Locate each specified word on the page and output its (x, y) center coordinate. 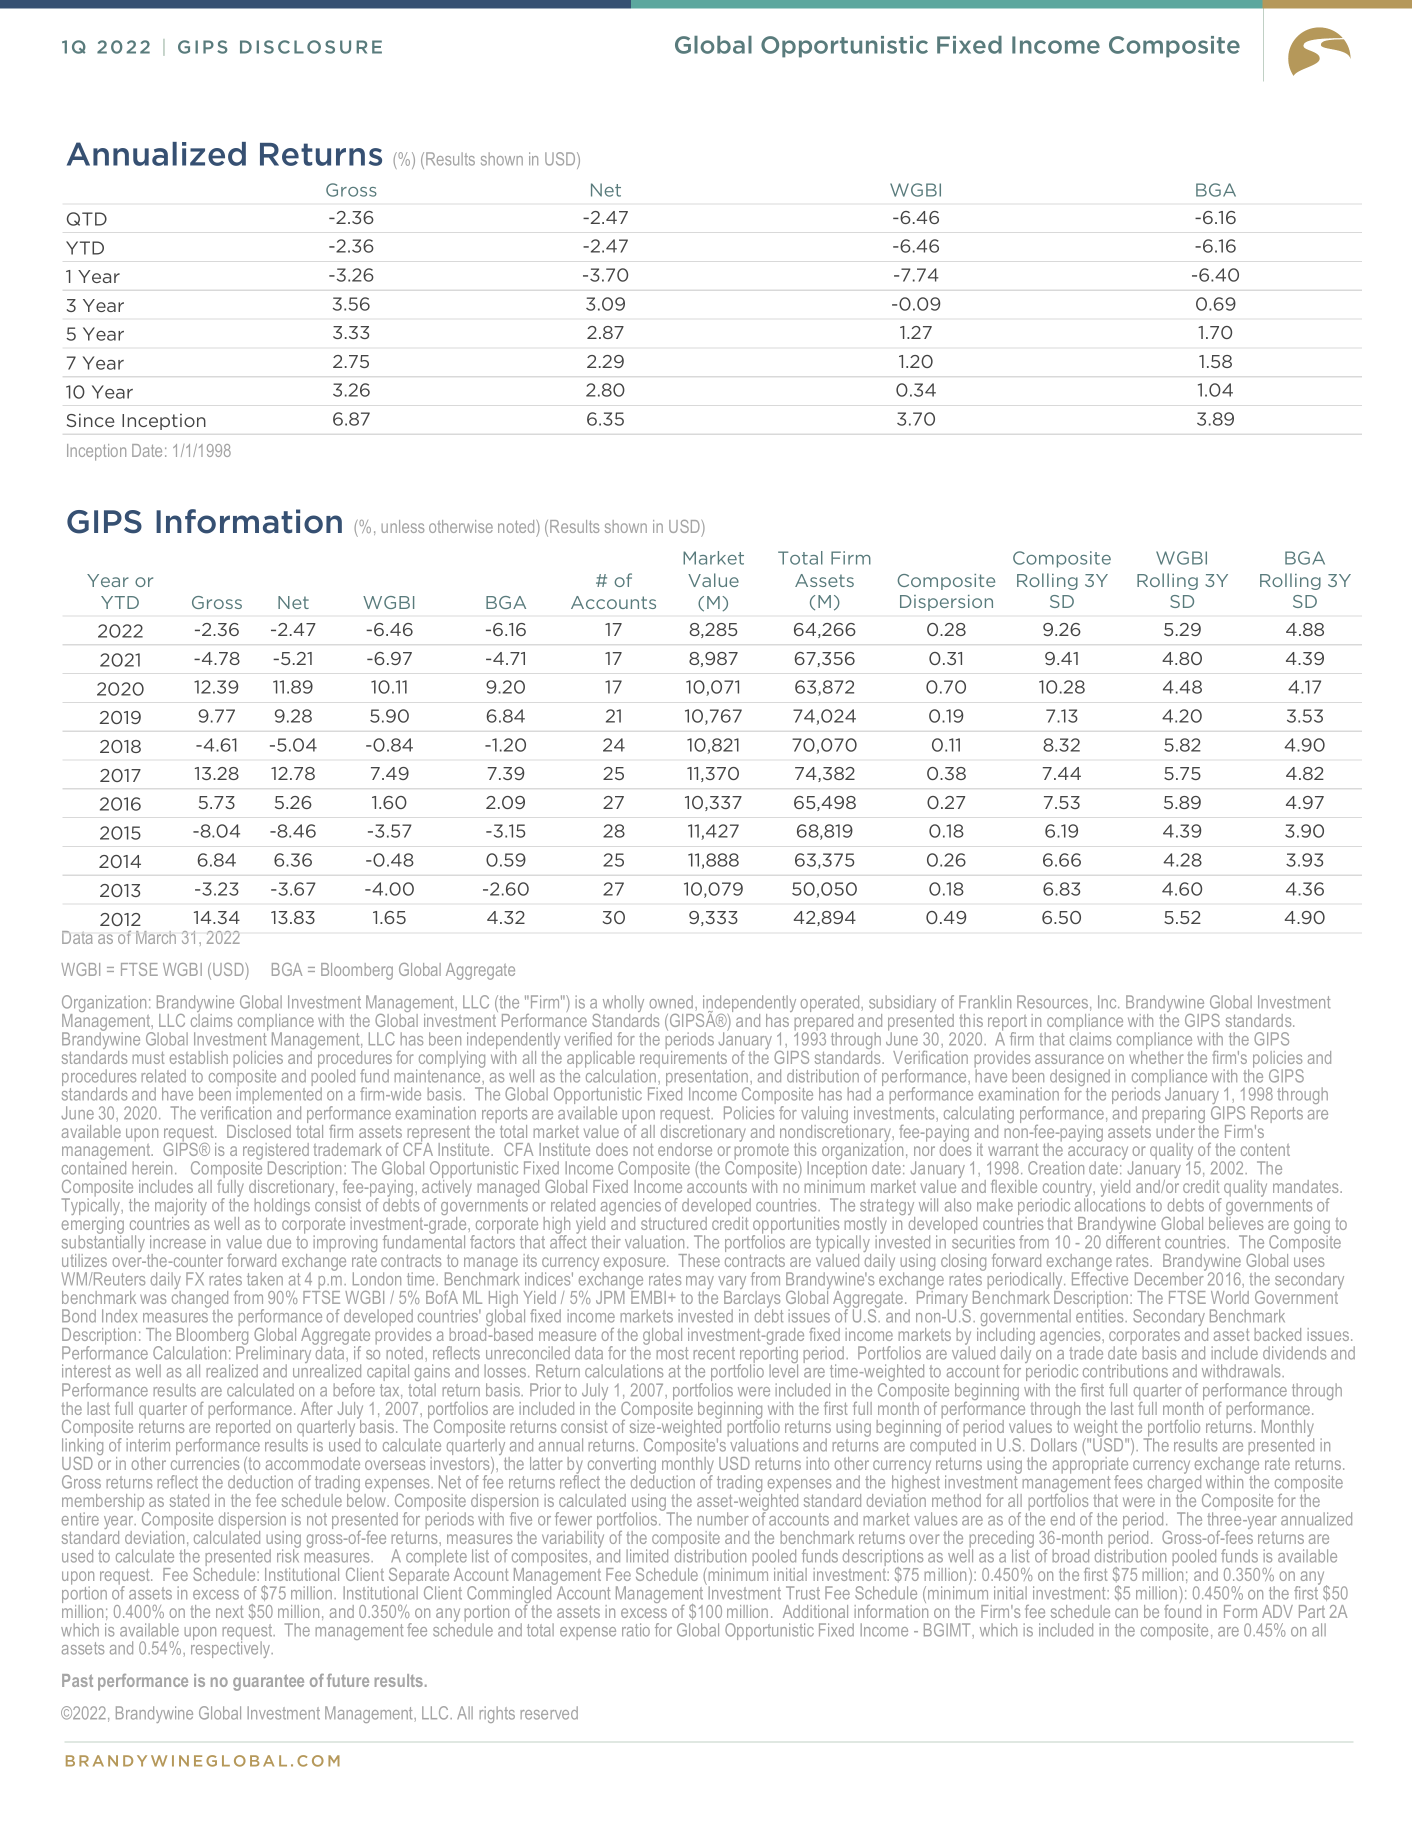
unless (402, 526)
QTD (87, 219)
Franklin (985, 1002)
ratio (636, 1630)
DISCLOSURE (311, 47)
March (156, 937)
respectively (232, 1648)
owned (673, 1002)
